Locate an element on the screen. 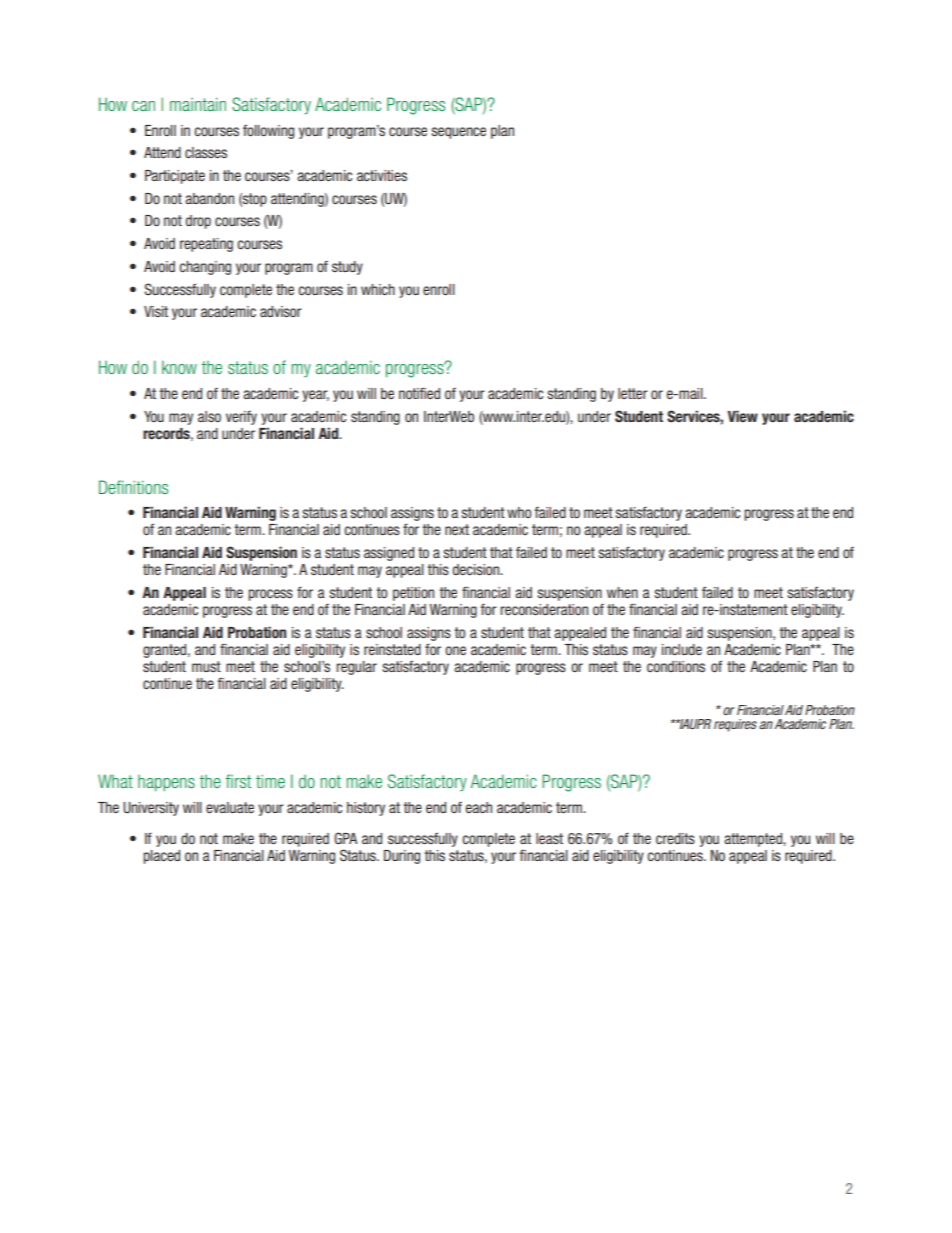 The height and width of the screenshot is (1233, 952). next is located at coordinates (457, 529).
